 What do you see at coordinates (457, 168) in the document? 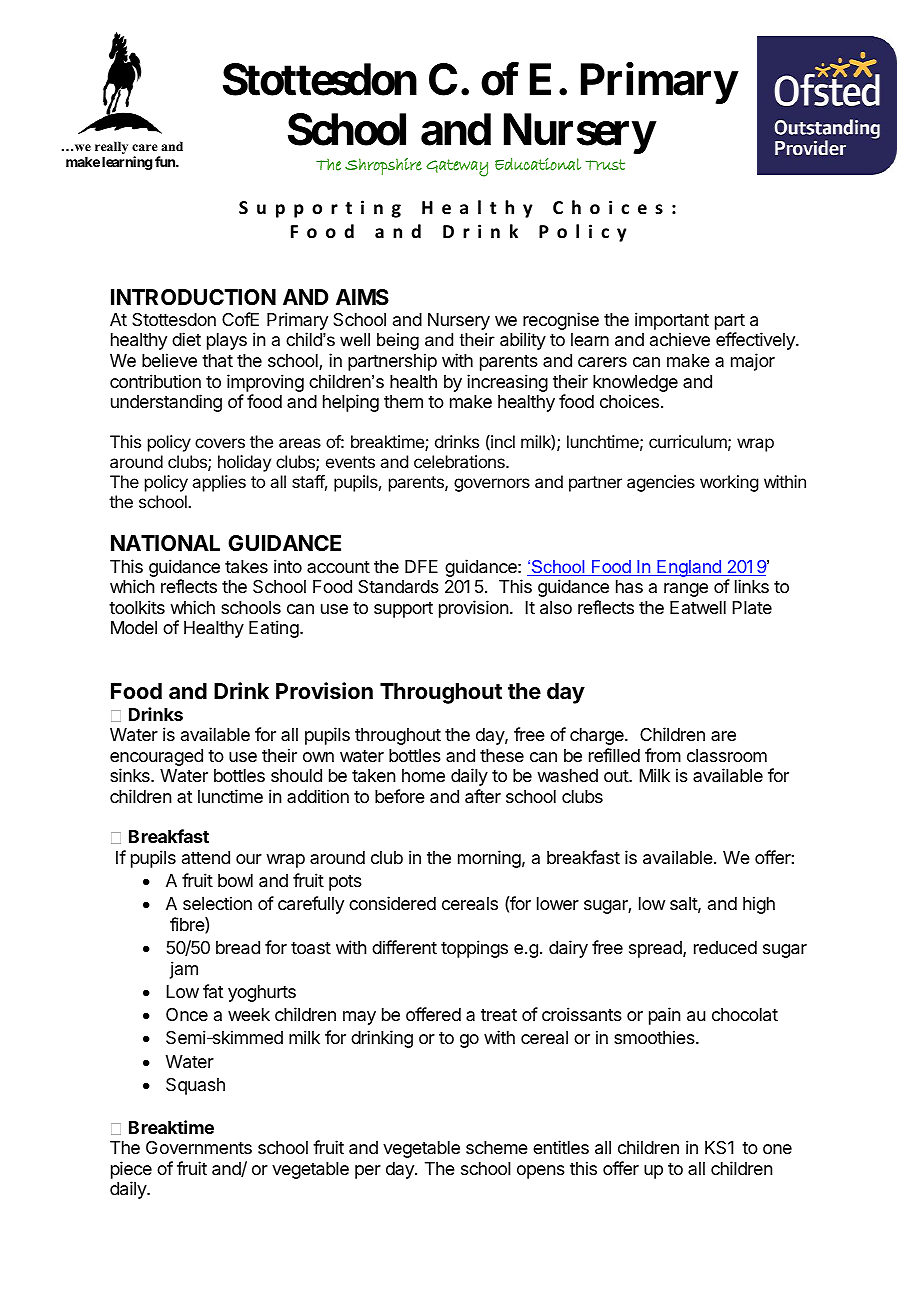
I see `Gateway` at bounding box center [457, 168].
